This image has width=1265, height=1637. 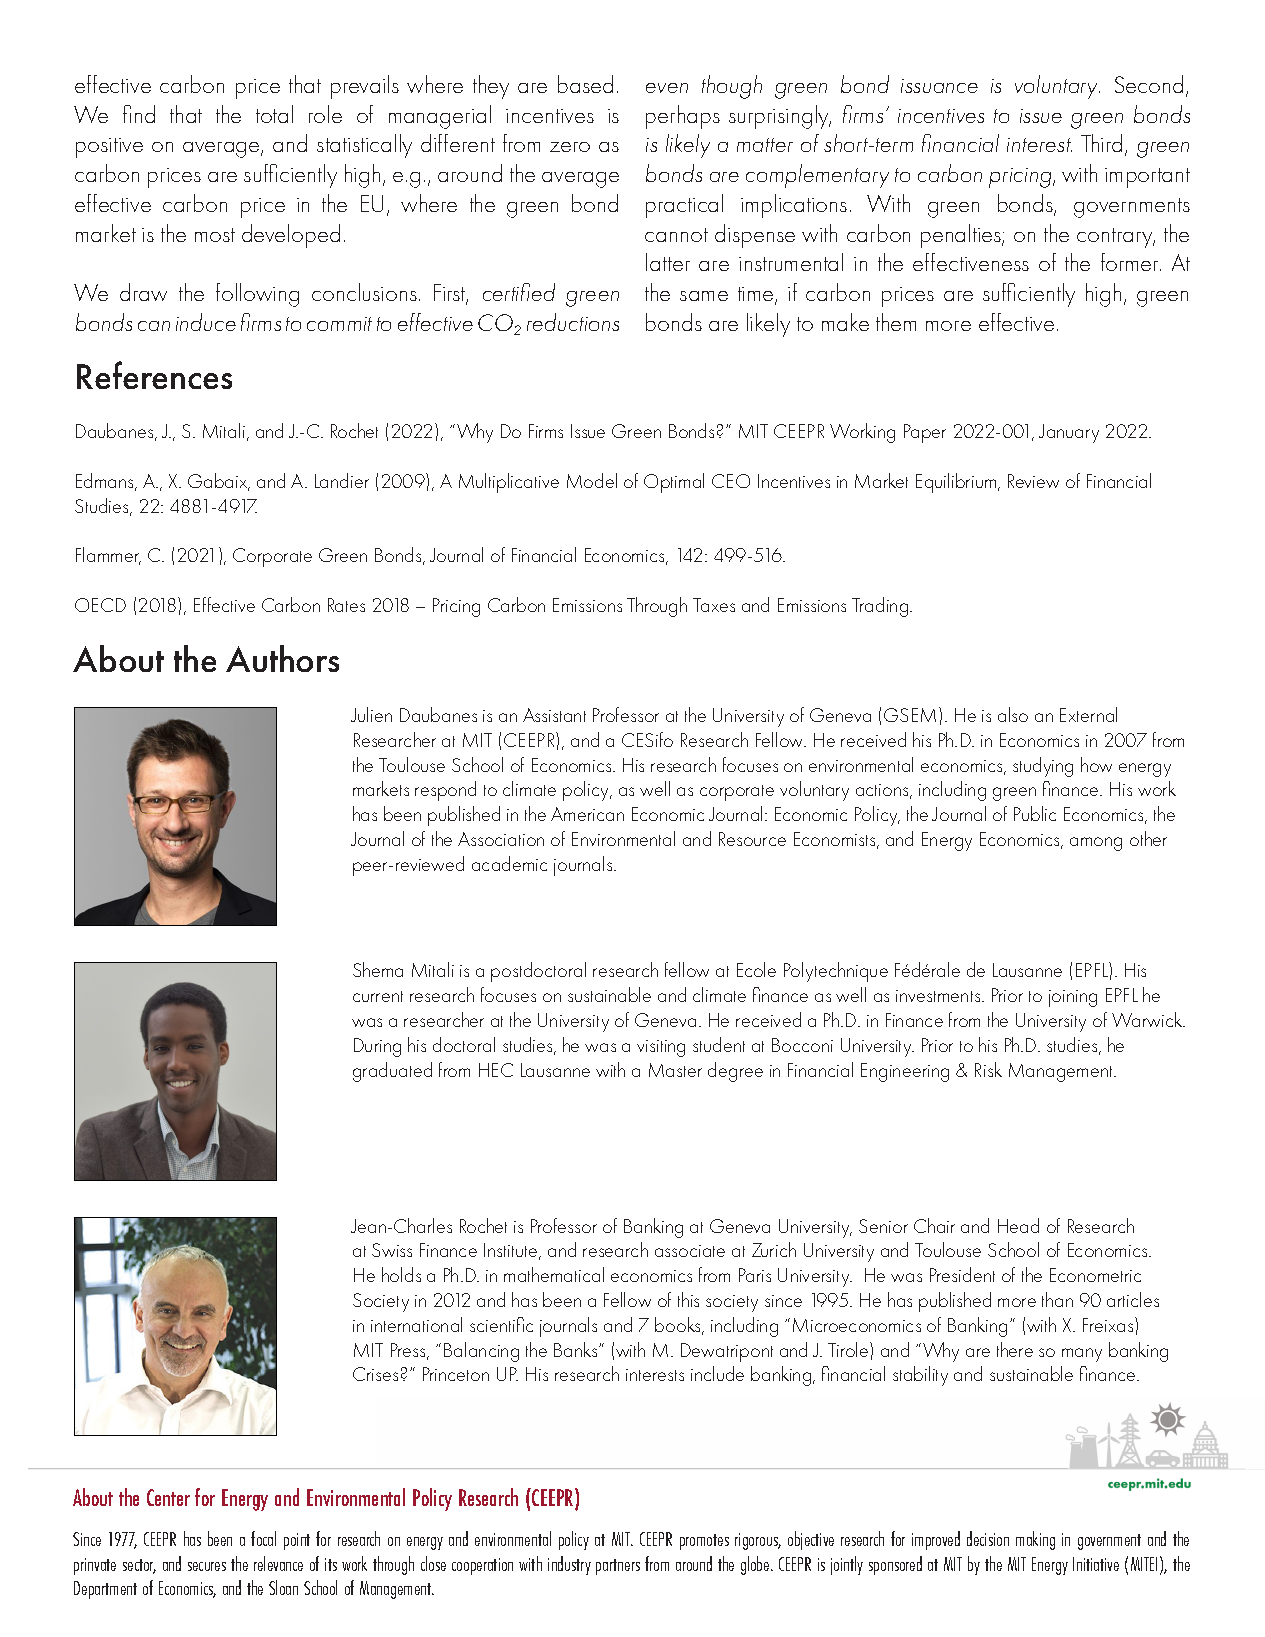 I want to click on Third, so click(x=1101, y=143).
